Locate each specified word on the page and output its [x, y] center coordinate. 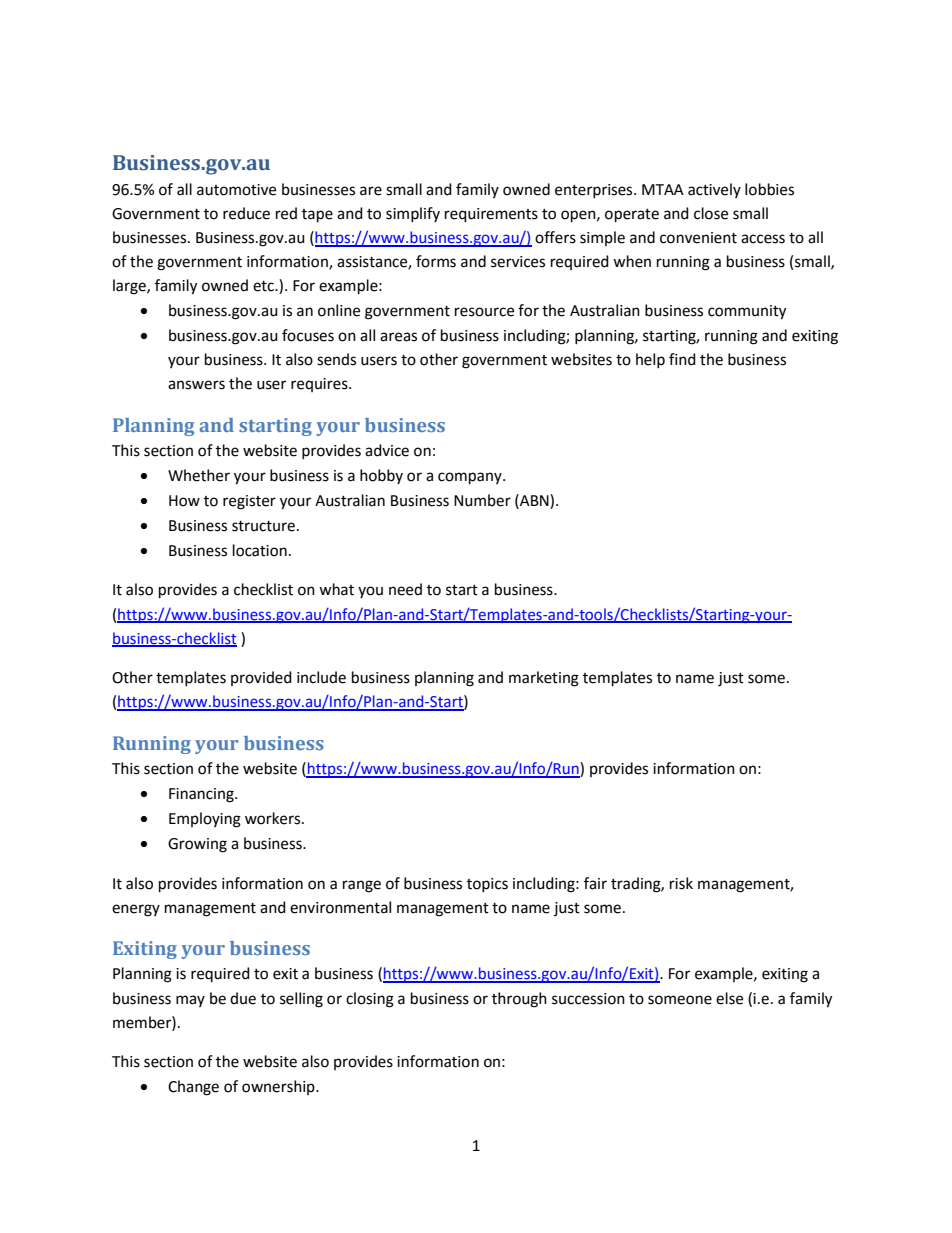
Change [193, 1088]
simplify [413, 214]
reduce [246, 213]
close [711, 213]
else [729, 998]
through [519, 1000]
